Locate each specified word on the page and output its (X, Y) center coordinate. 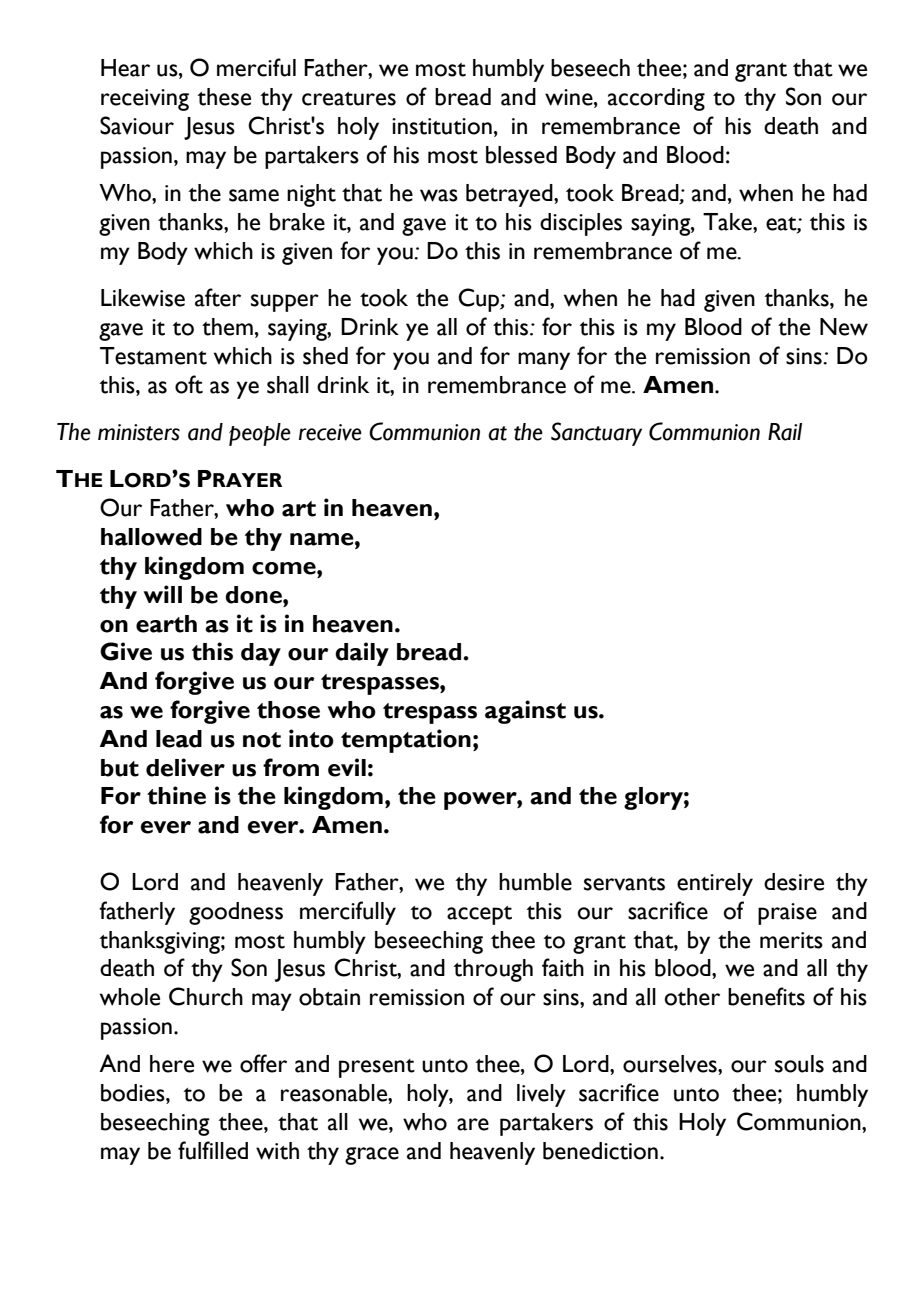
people (260, 434)
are (473, 1124)
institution (442, 126)
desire (794, 882)
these (224, 97)
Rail (785, 432)
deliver (185, 767)
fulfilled (213, 1150)
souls (799, 1064)
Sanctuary (596, 434)
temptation (406, 741)
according (656, 99)
